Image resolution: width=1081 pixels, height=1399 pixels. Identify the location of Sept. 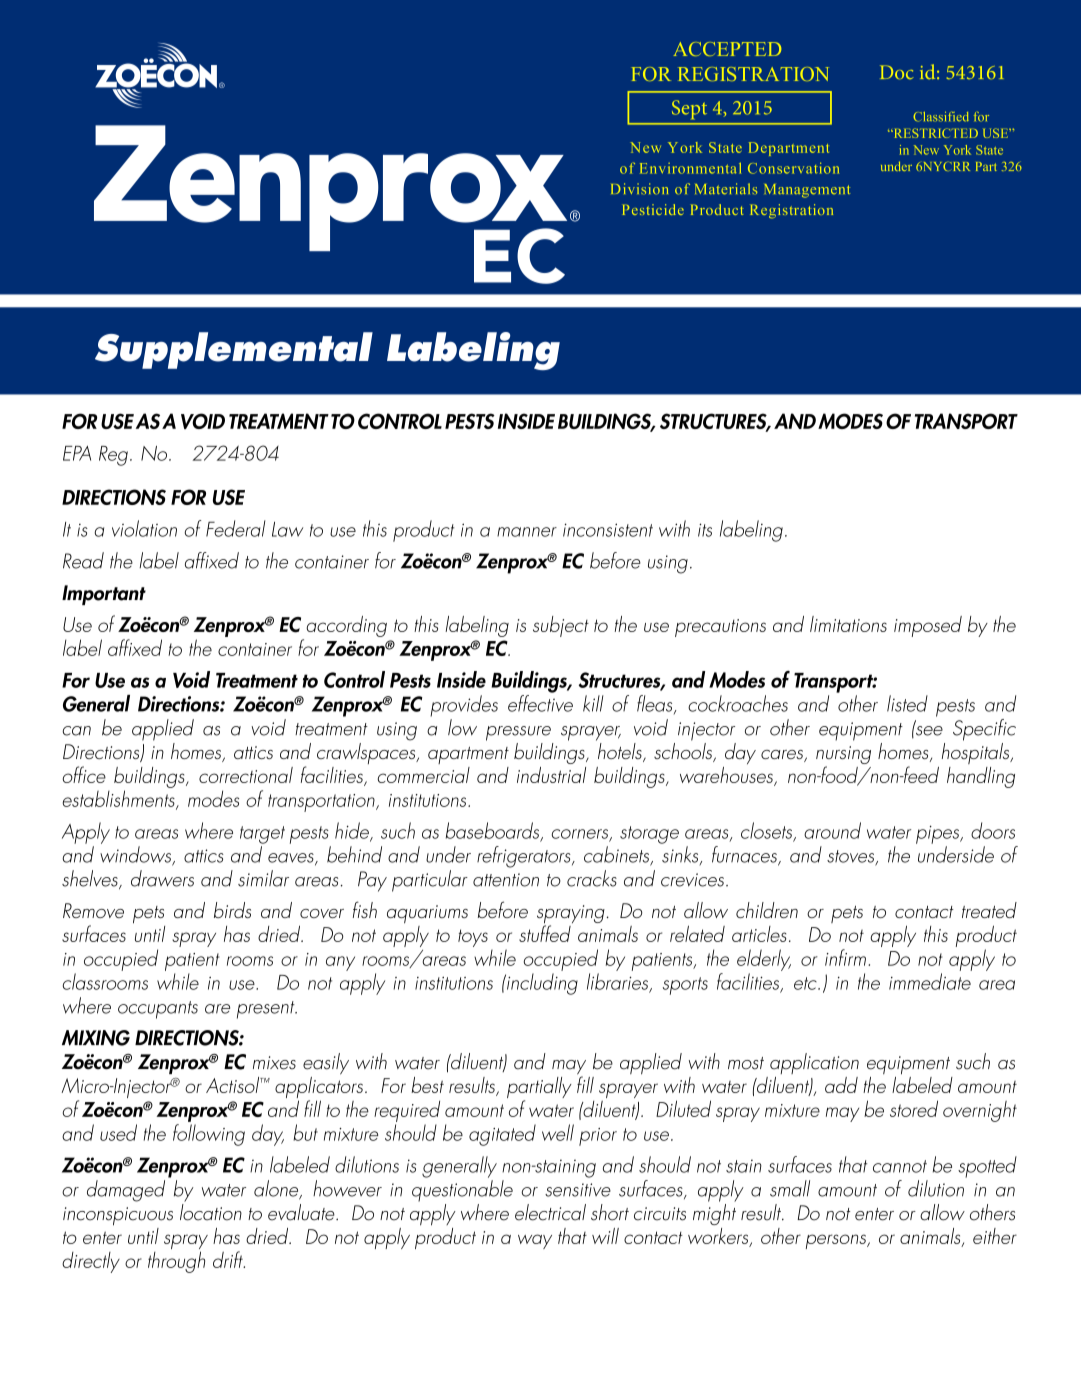
(689, 109).
